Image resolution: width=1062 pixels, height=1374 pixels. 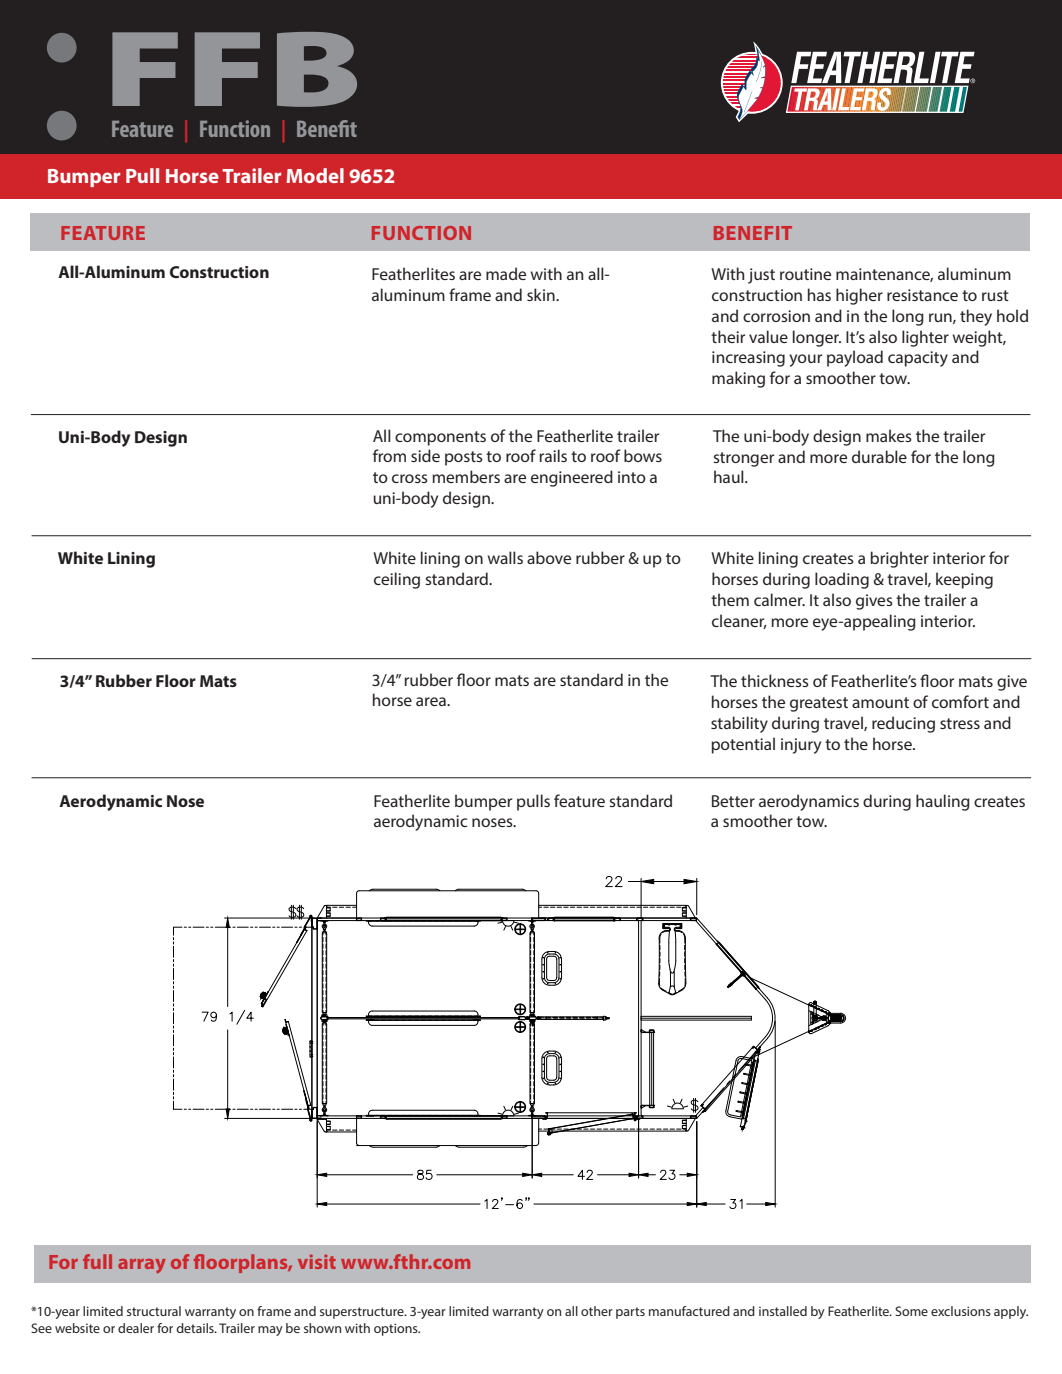 I want to click on makes, so click(x=889, y=435).
